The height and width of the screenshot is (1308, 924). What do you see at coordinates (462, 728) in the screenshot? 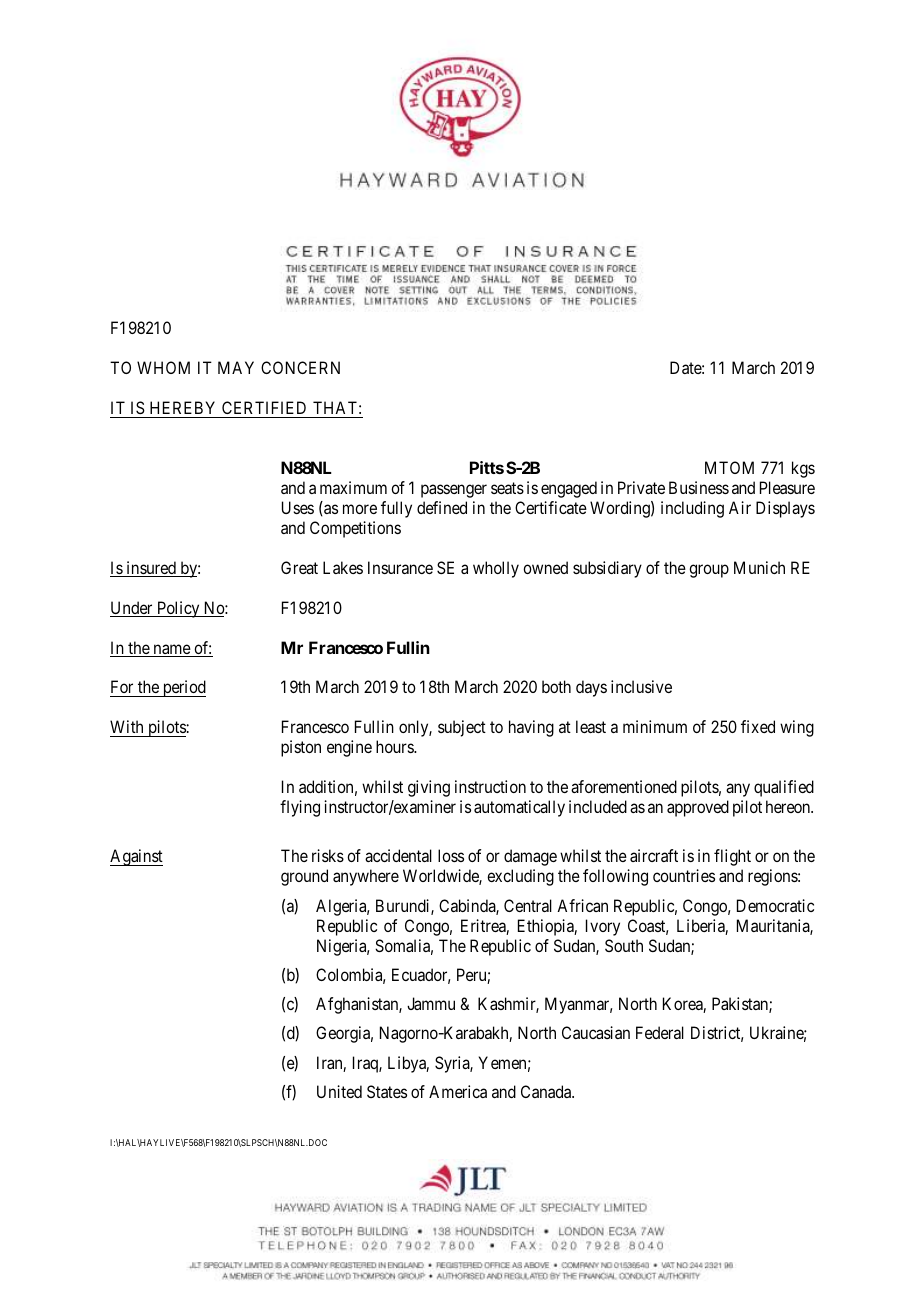
I see `subject` at bounding box center [462, 728].
